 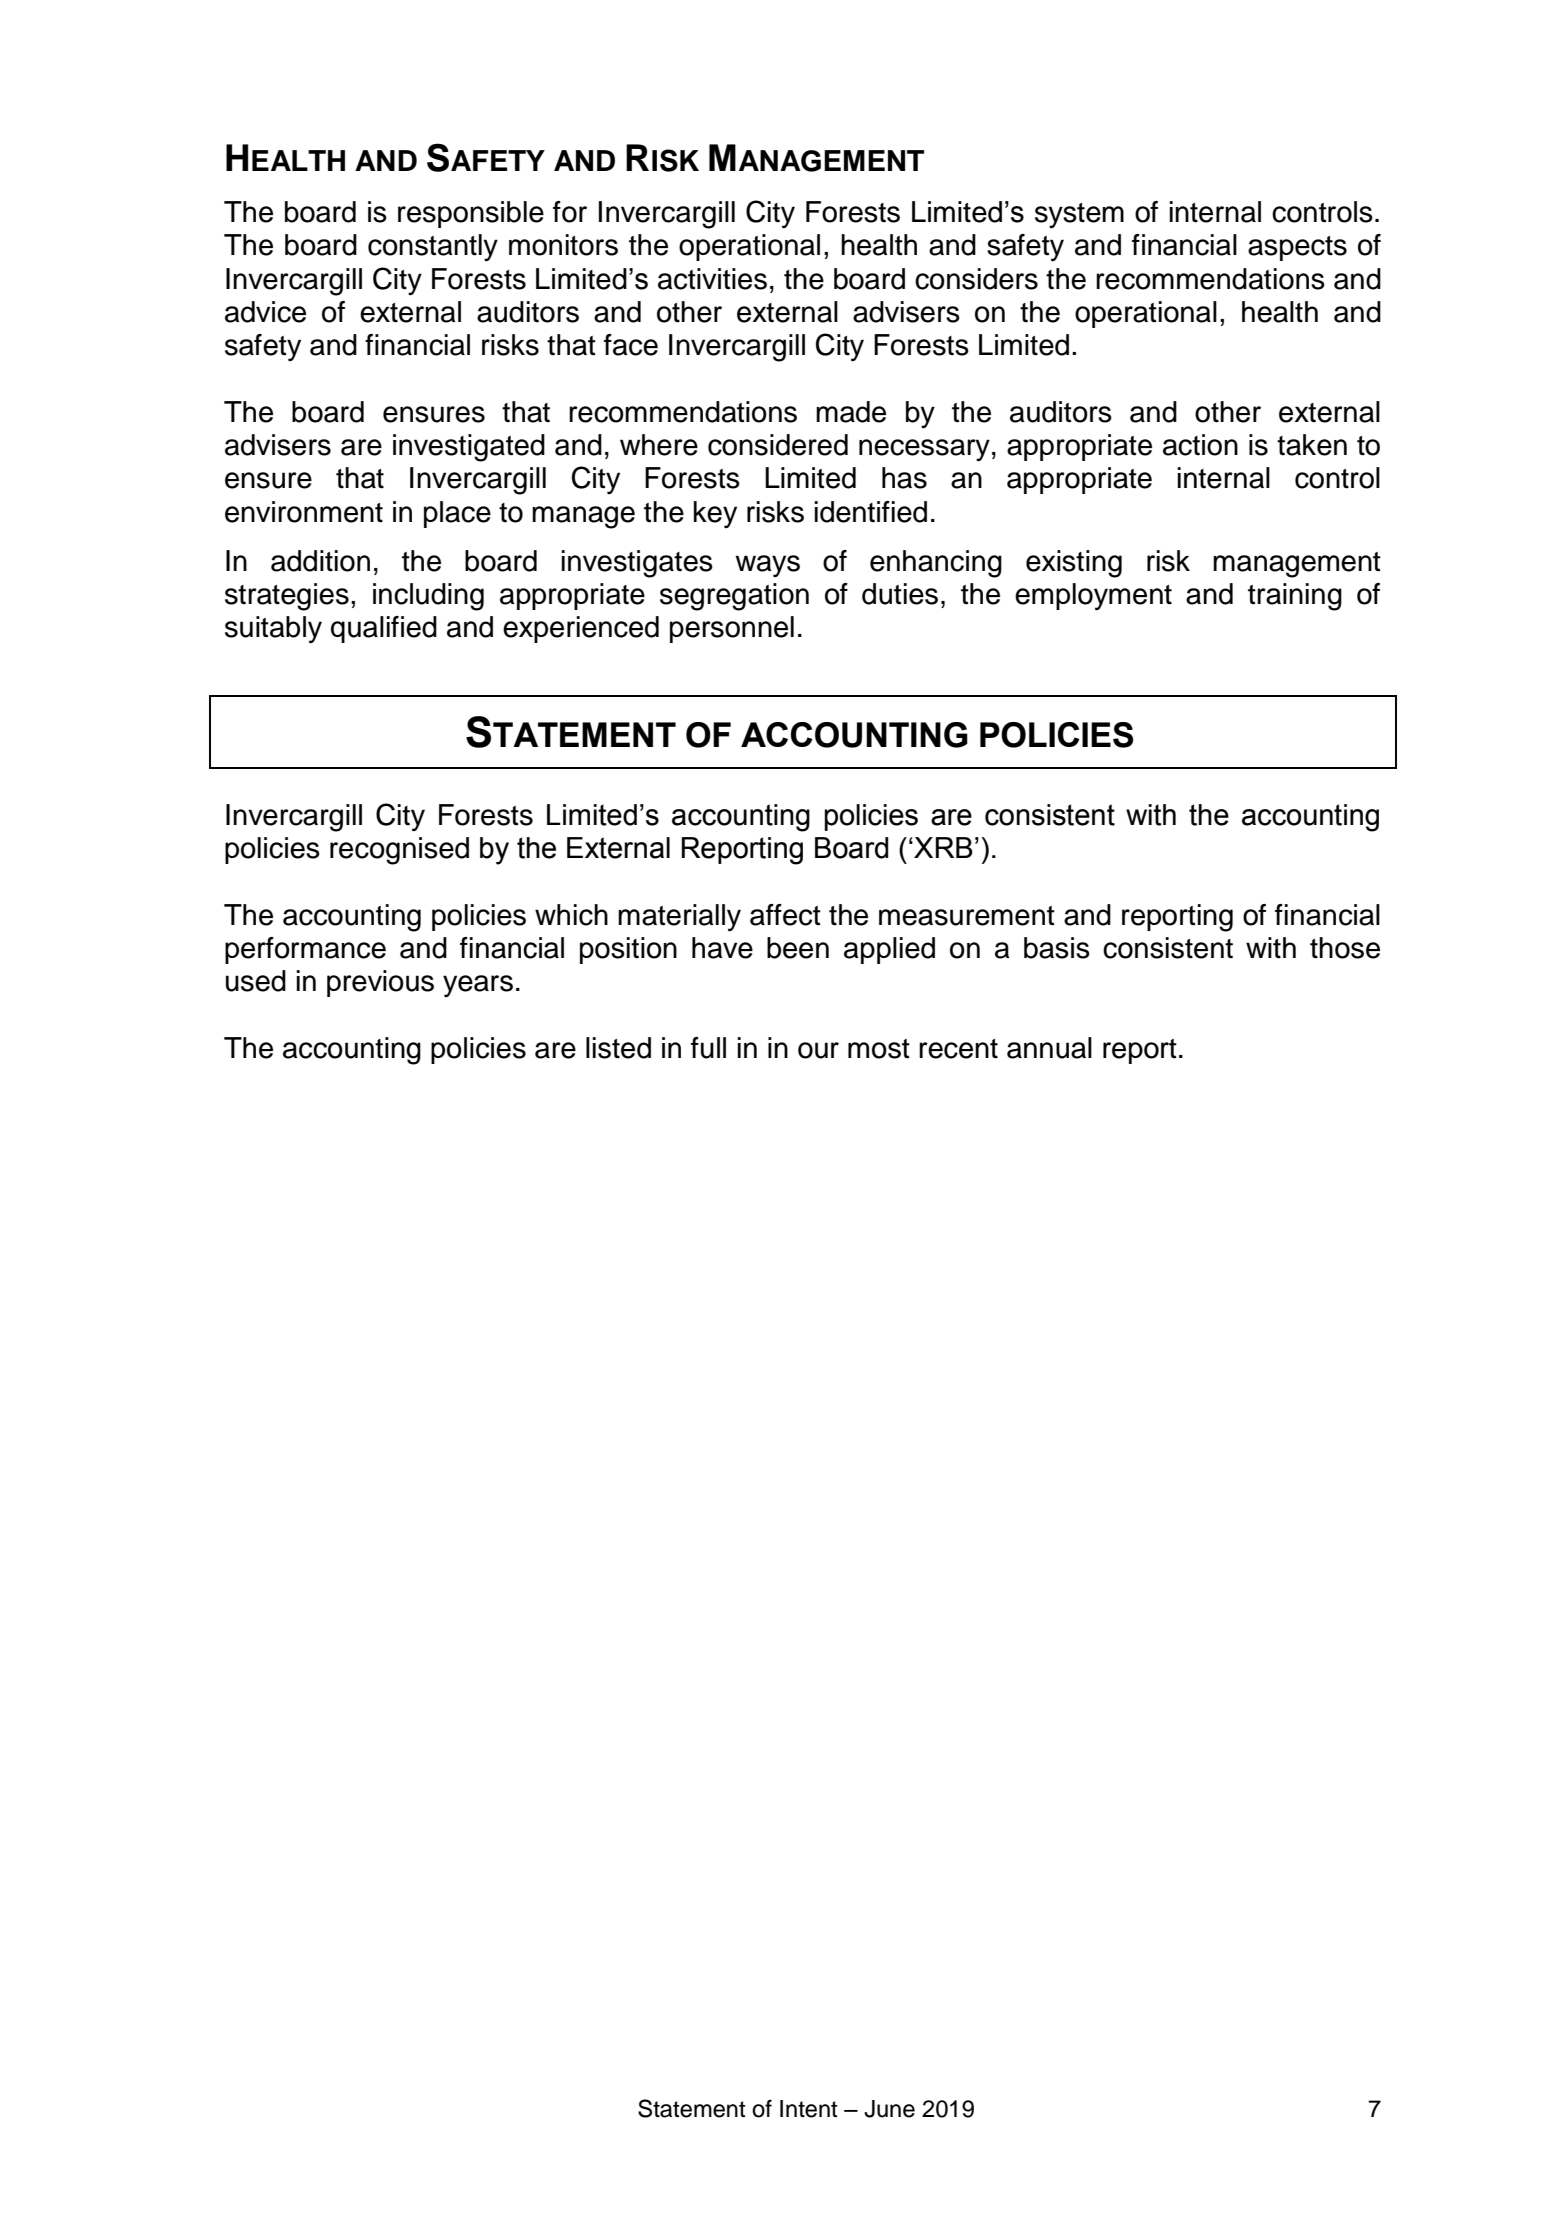 What do you see at coordinates (818, 1050) in the screenshot?
I see `our` at bounding box center [818, 1050].
